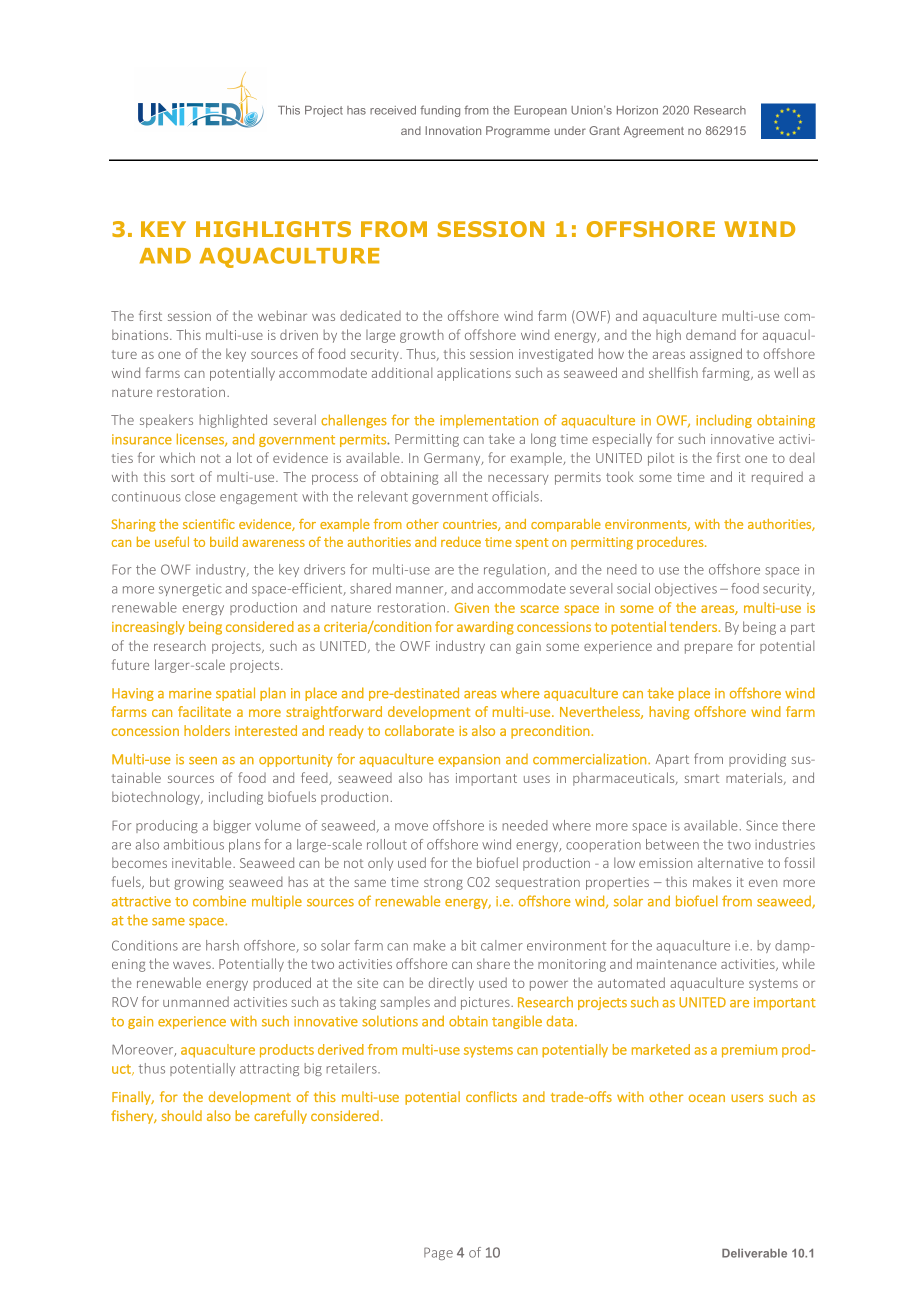 The height and width of the document is (1308, 924). What do you see at coordinates (222, 945) in the document?
I see `harsh` at bounding box center [222, 945].
